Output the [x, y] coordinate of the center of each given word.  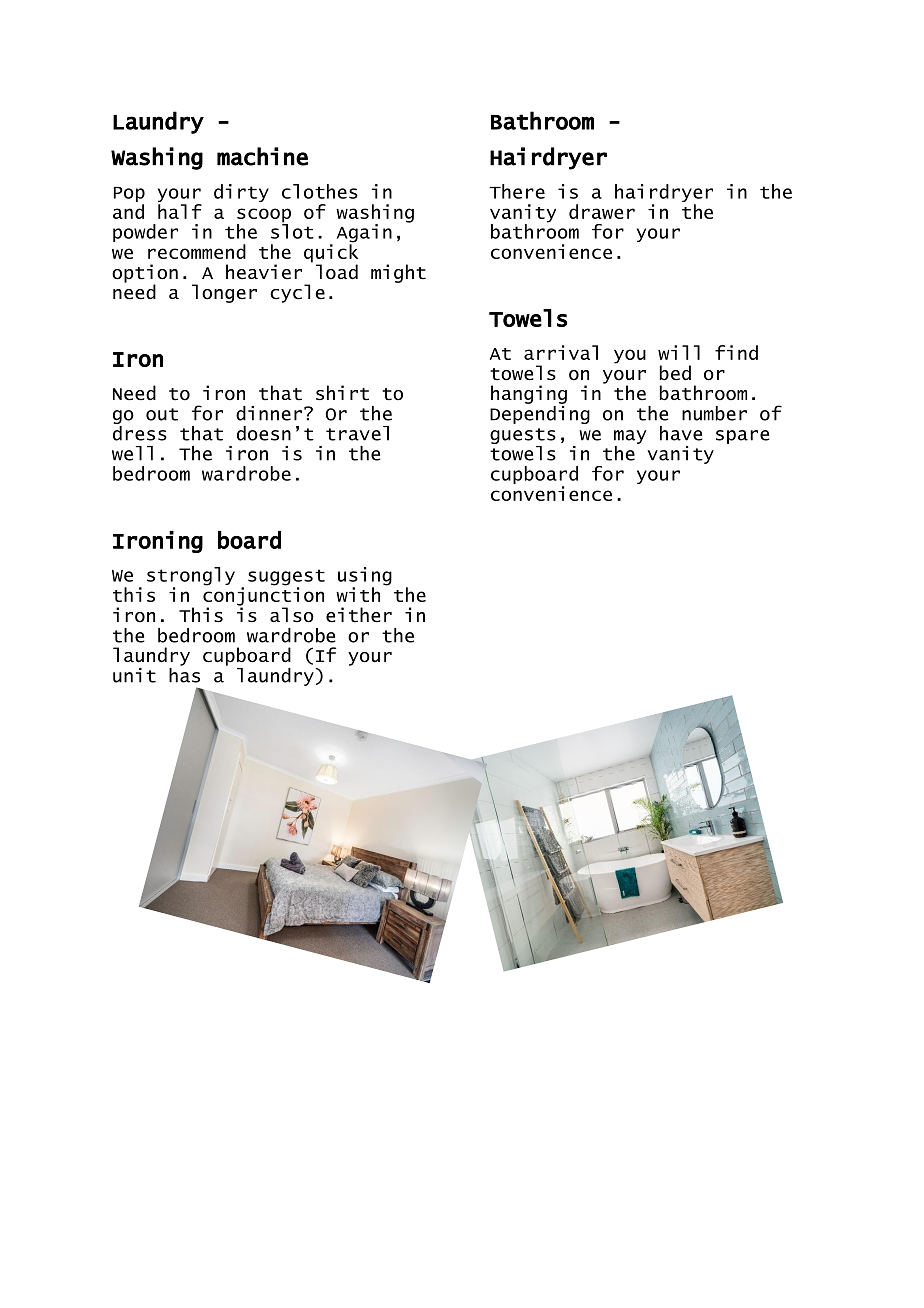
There [517, 191]
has [184, 674]
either [359, 615]
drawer [602, 211]
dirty [241, 193]
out [162, 414]
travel [357, 433]
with [358, 594]
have [681, 433]
